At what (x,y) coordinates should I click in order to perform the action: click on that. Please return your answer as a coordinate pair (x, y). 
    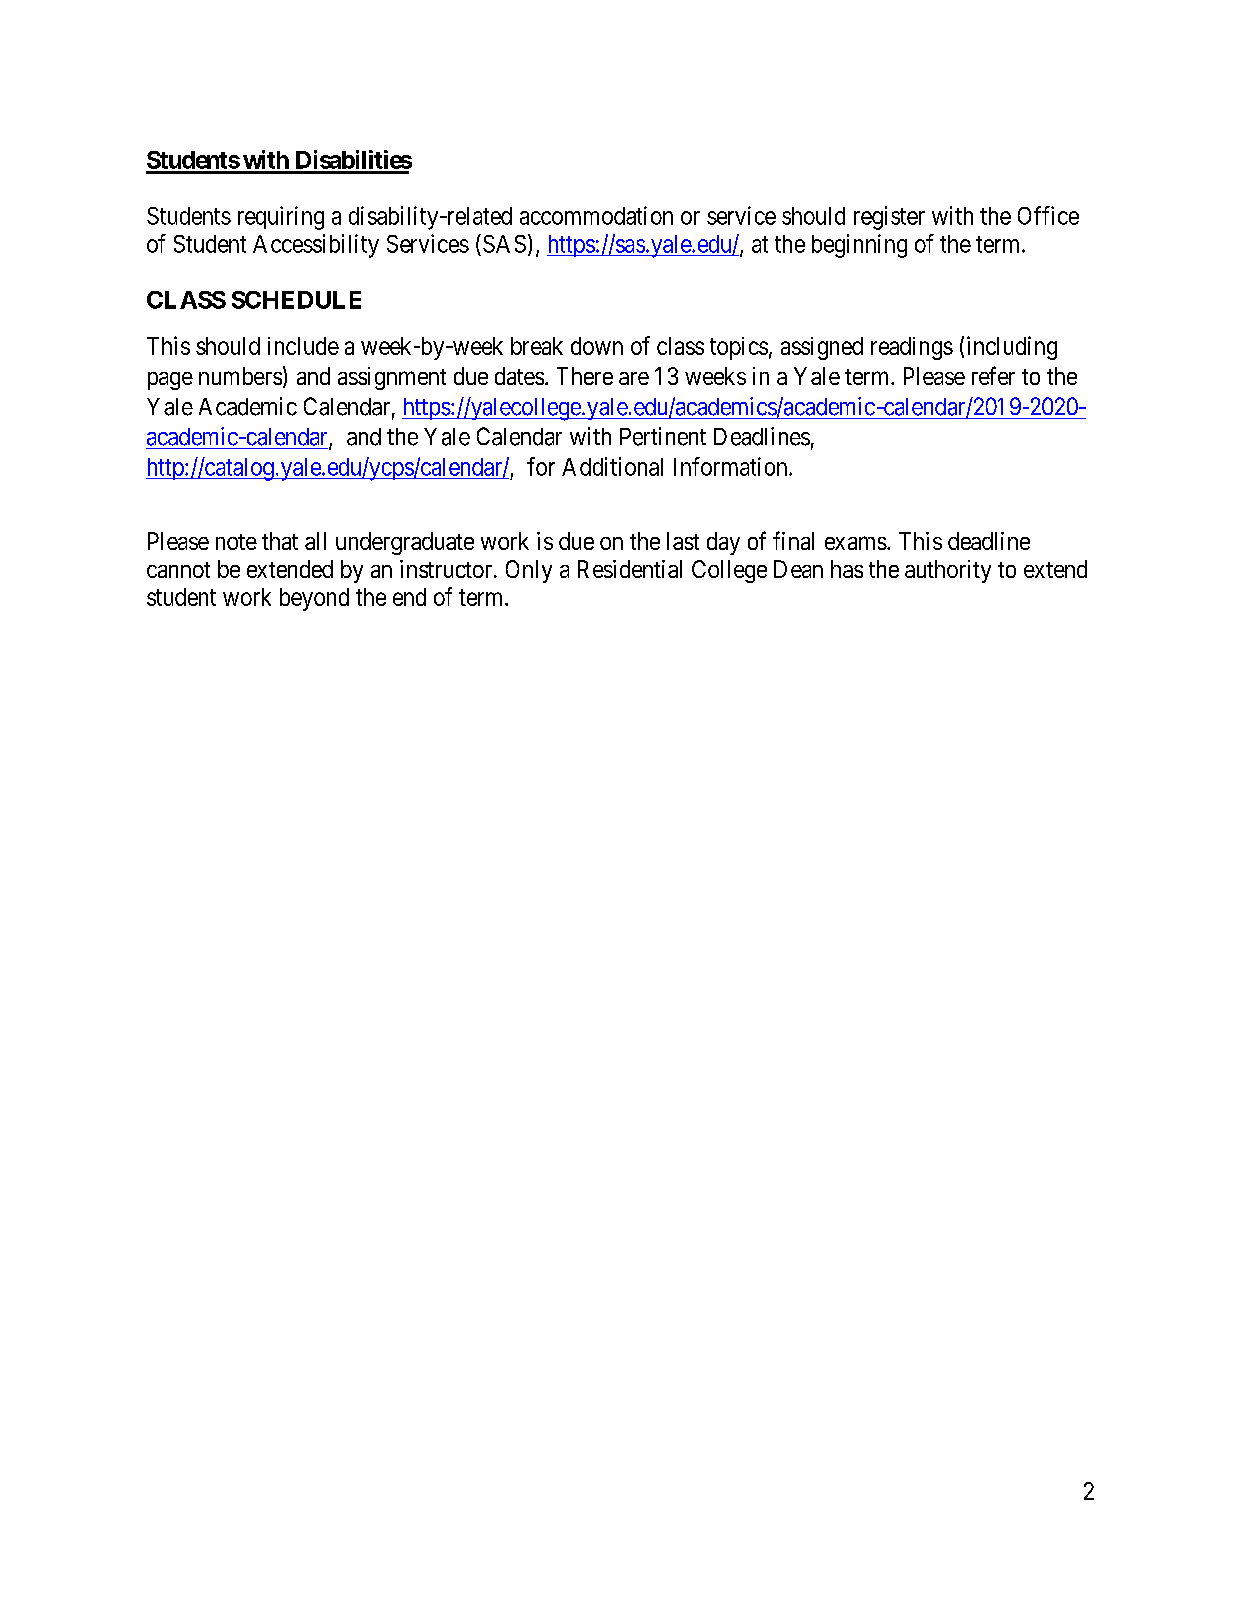
    Looking at the image, I should click on (280, 541).
